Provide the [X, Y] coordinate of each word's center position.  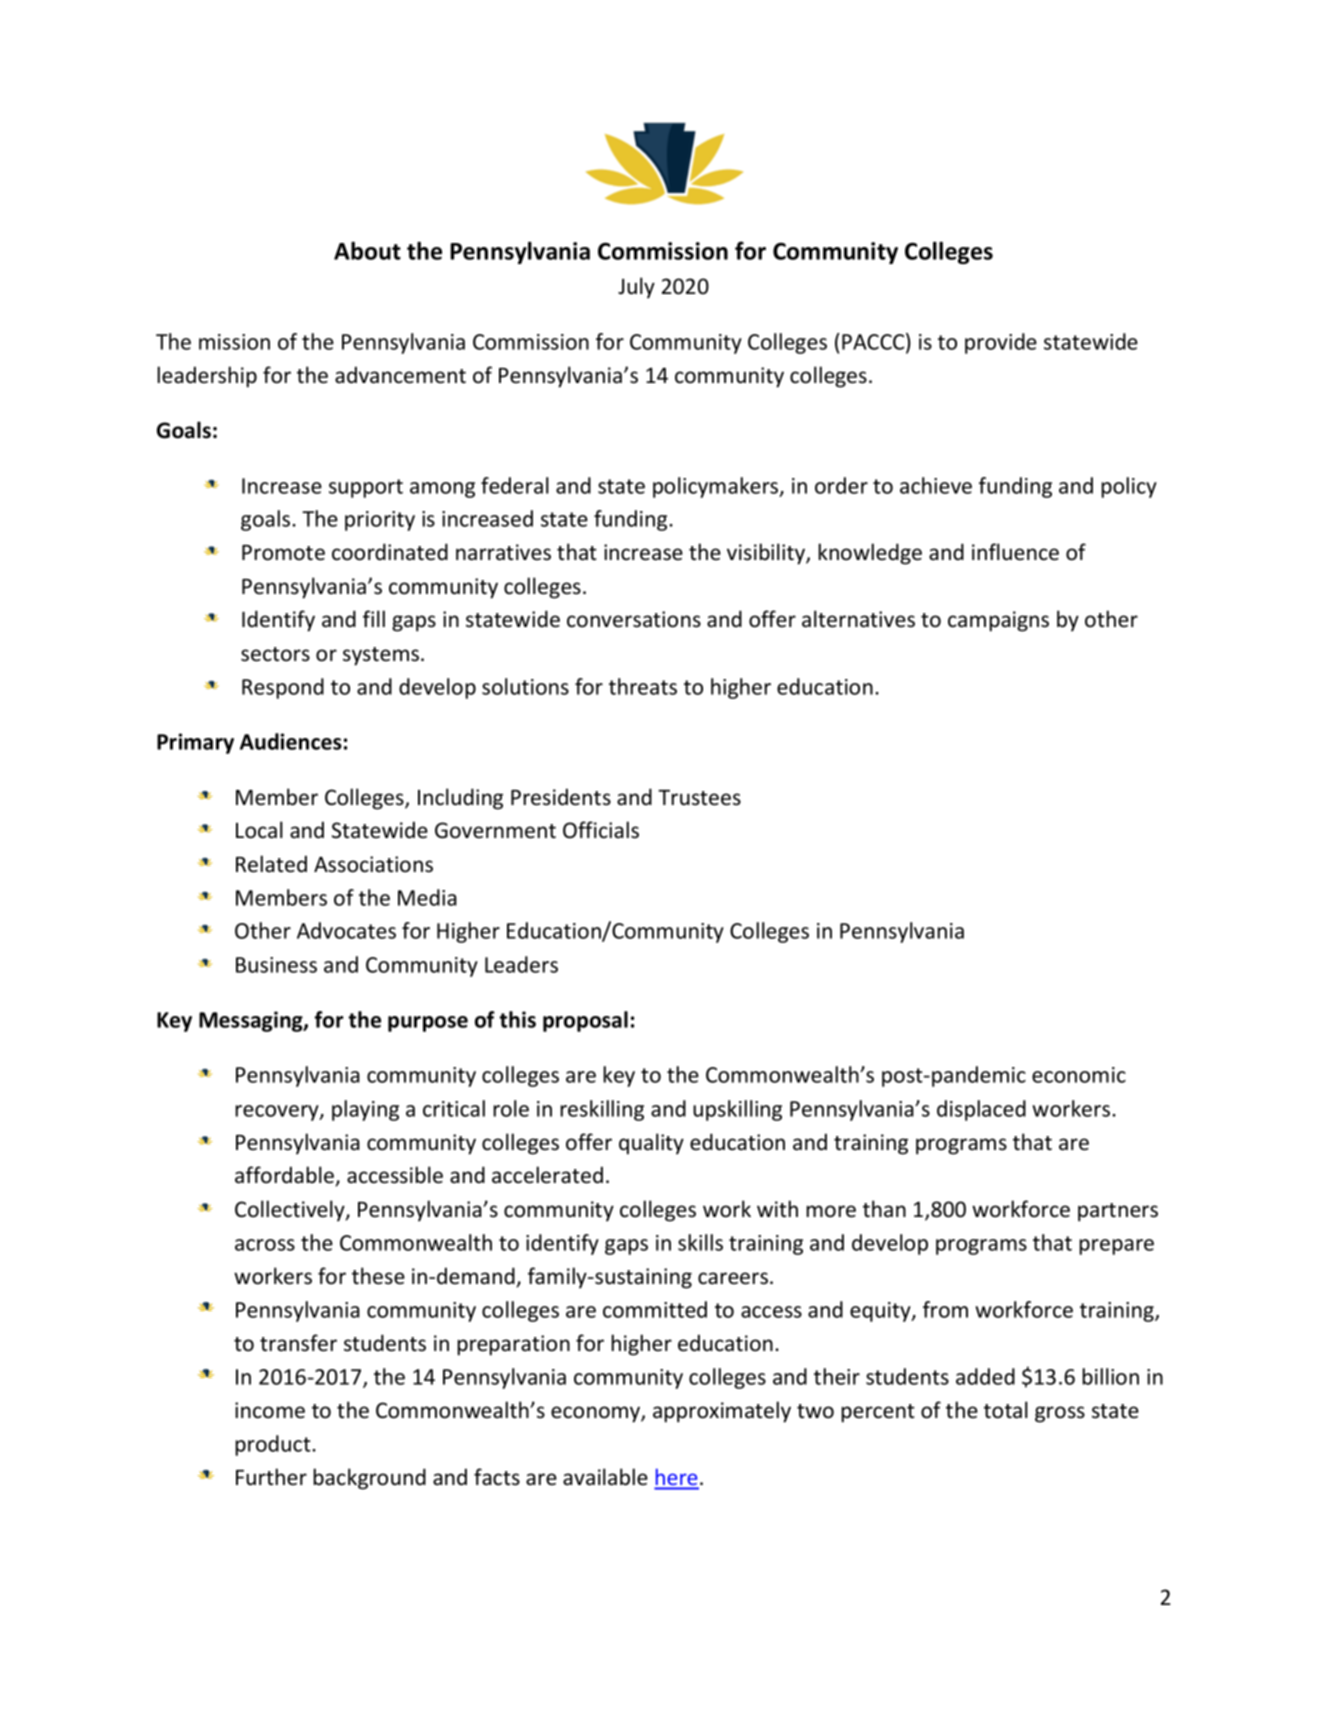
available [605, 1477]
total [1006, 1410]
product [274, 1445]
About [367, 250]
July [636, 288]
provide [1001, 343]
